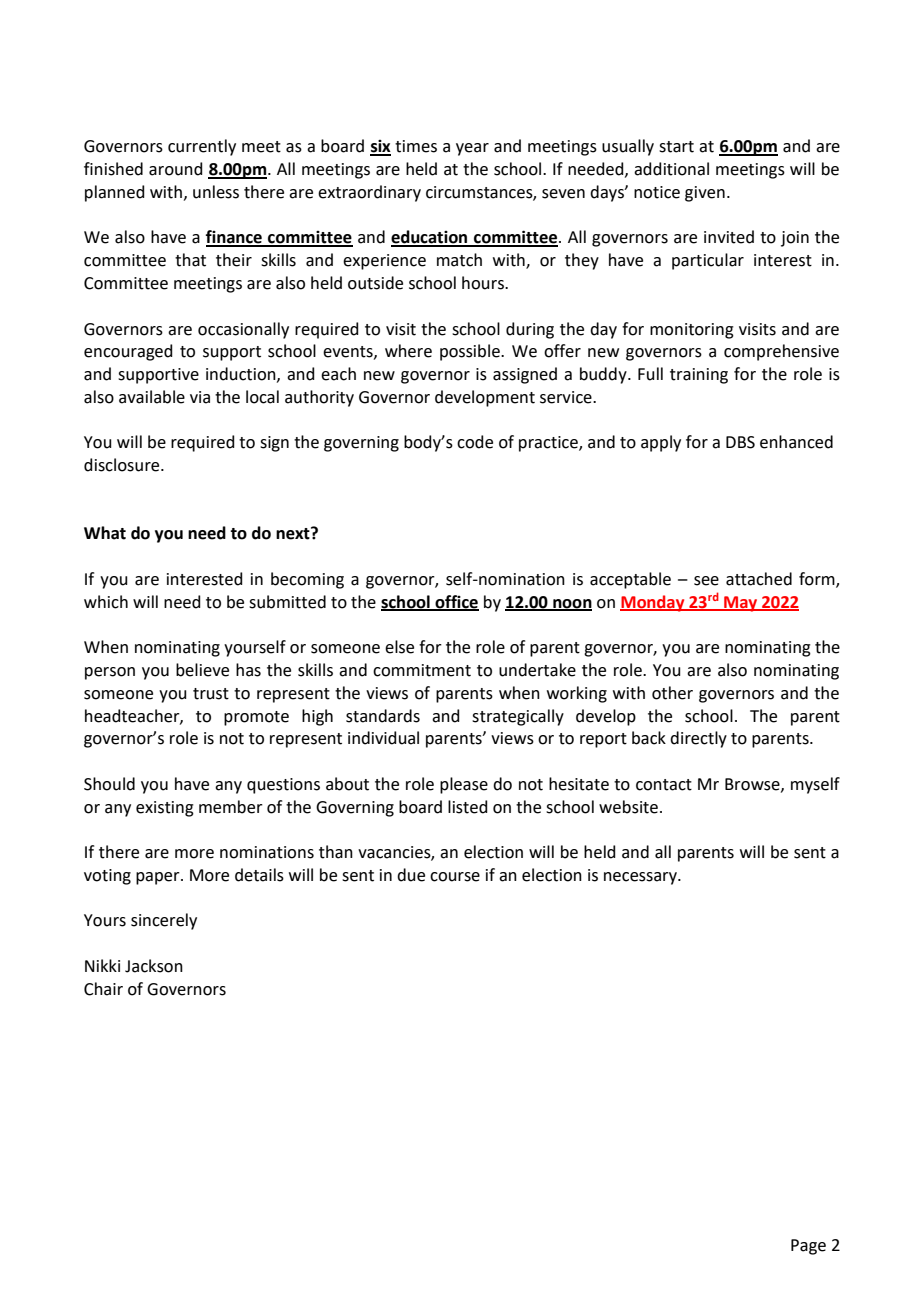 The image size is (924, 1308). Describe the element at coordinates (165, 809) in the screenshot. I see `existing` at that location.
